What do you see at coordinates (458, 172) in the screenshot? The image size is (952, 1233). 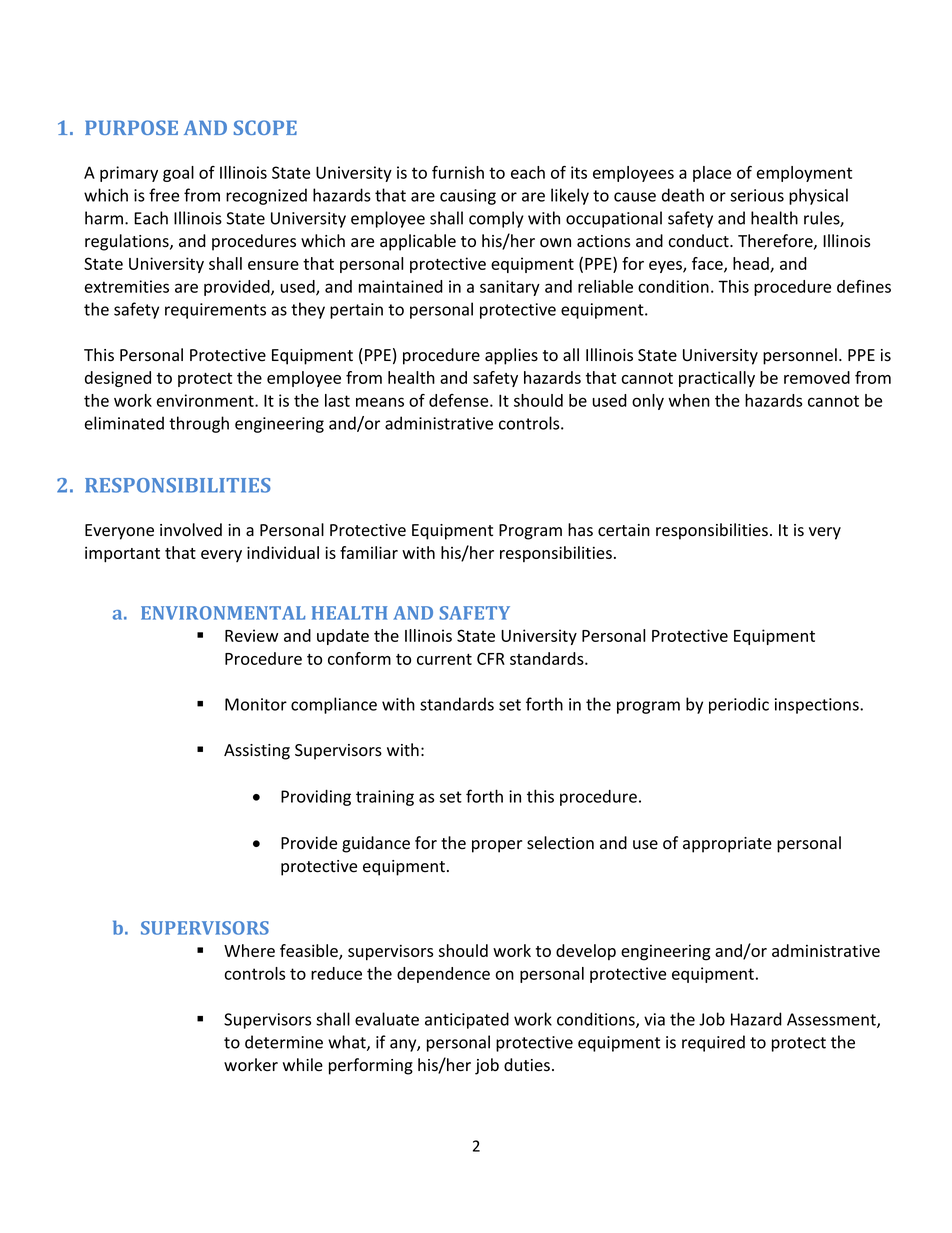 I see `furnish` at bounding box center [458, 172].
